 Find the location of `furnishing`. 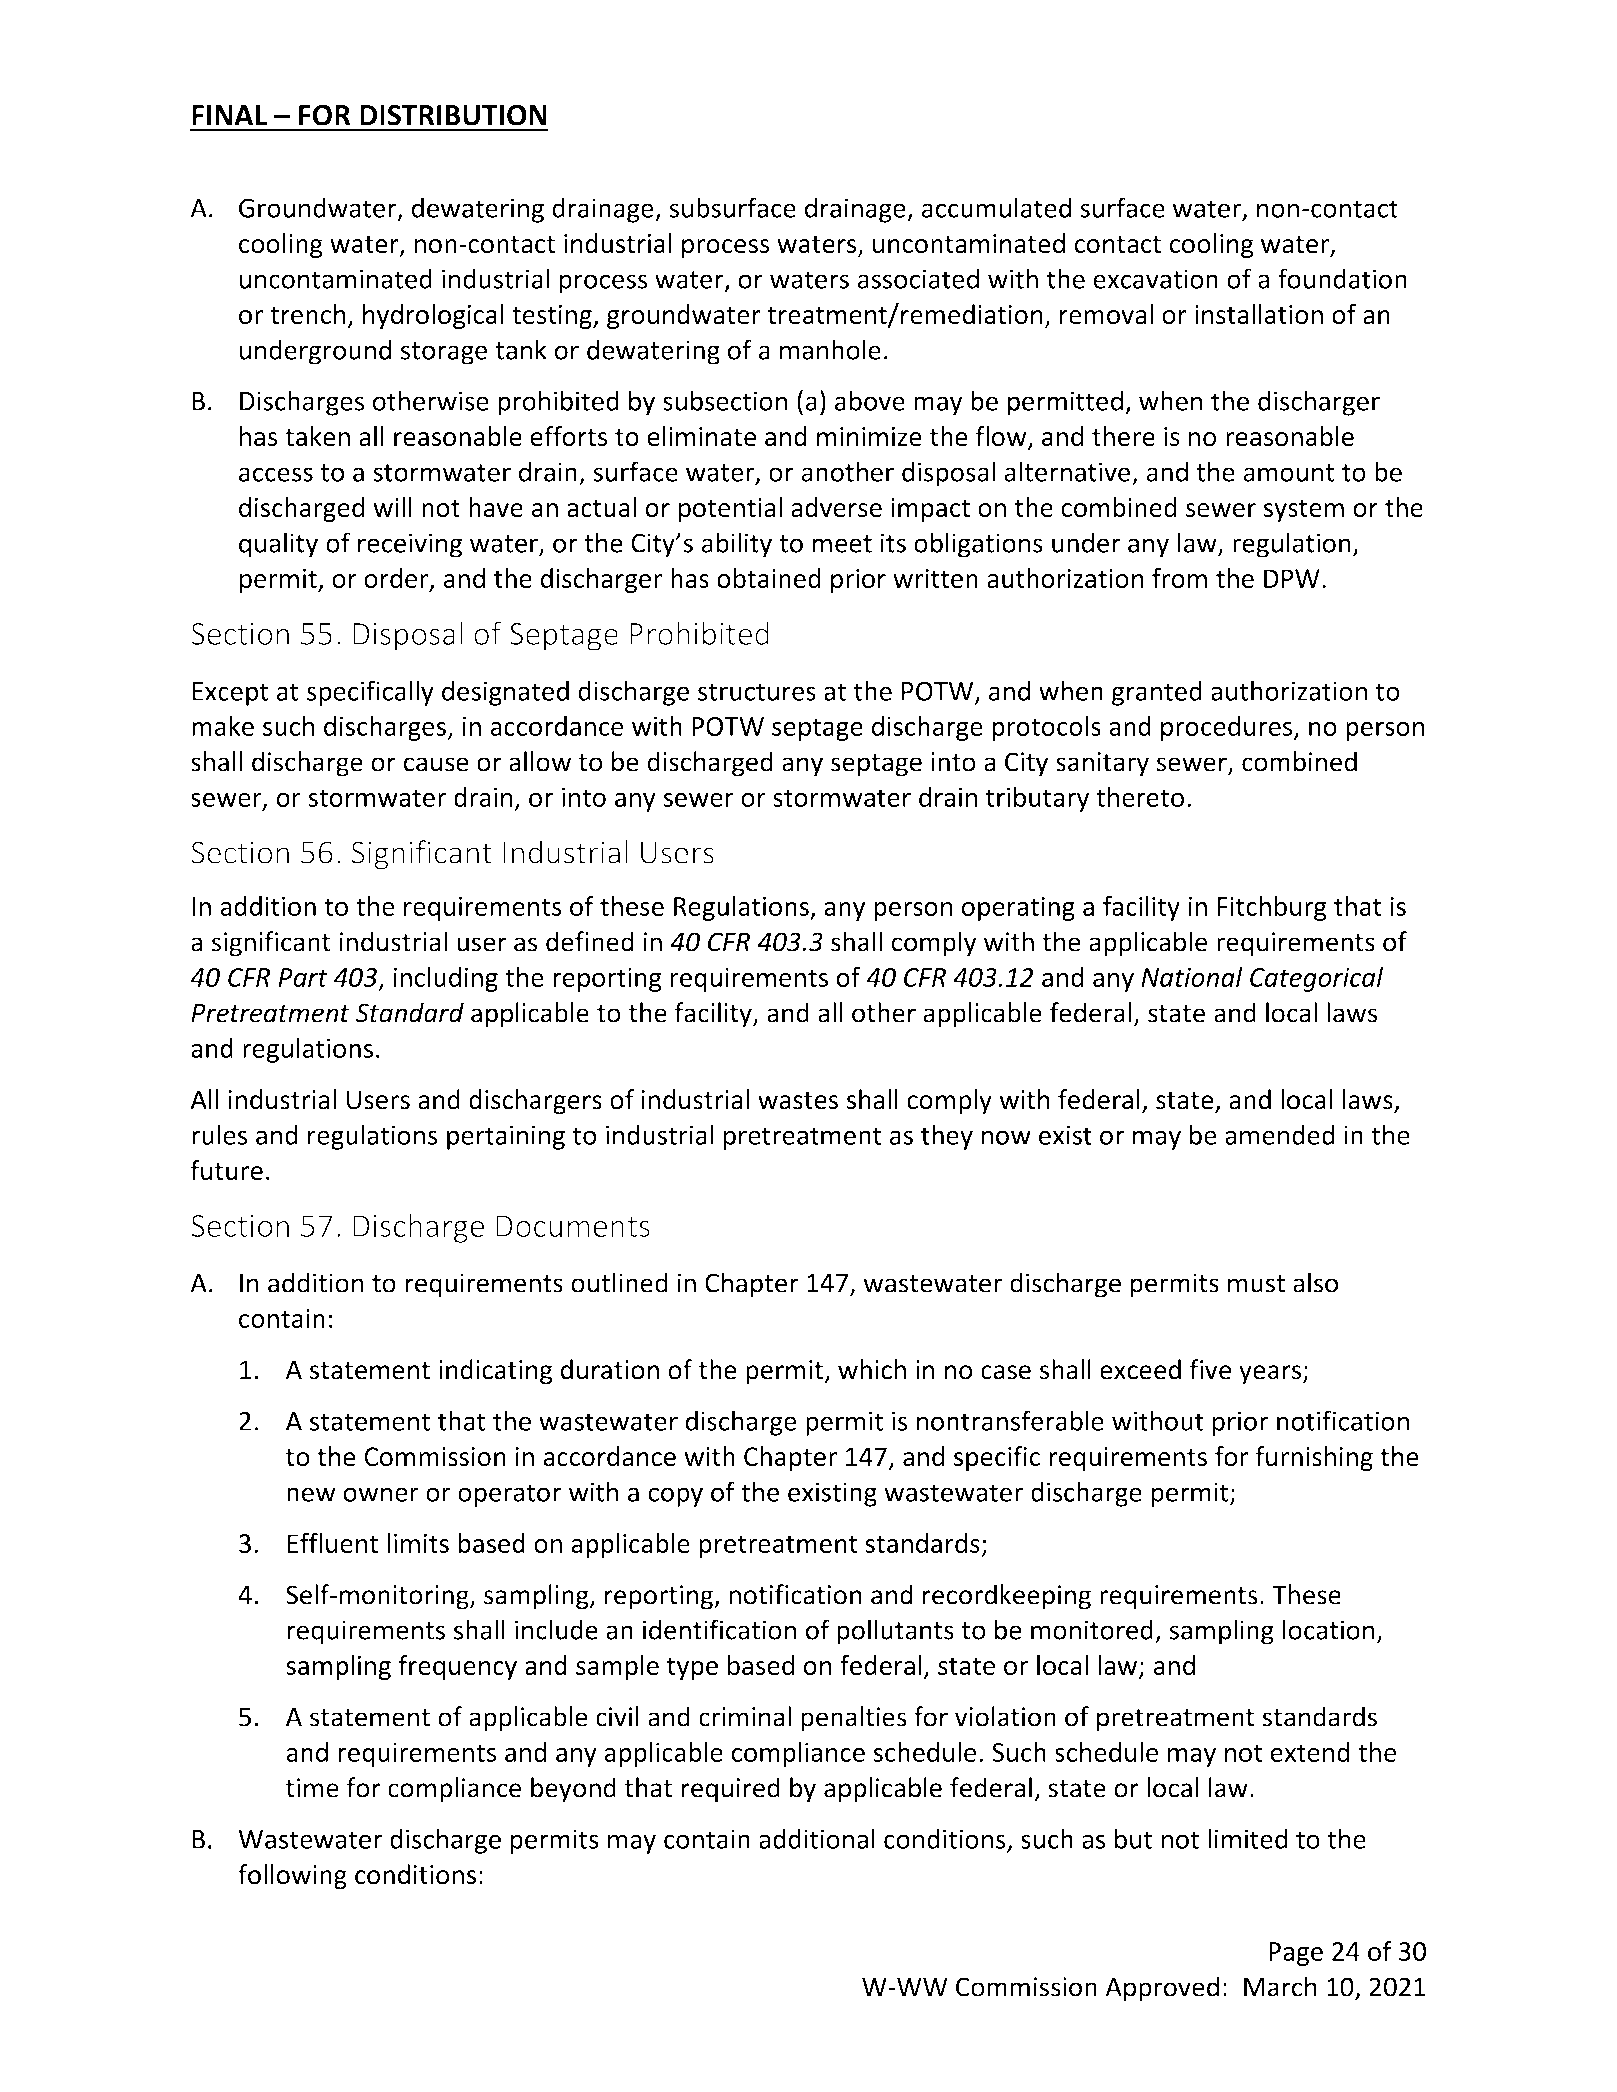

furnishing is located at coordinates (1314, 1459).
